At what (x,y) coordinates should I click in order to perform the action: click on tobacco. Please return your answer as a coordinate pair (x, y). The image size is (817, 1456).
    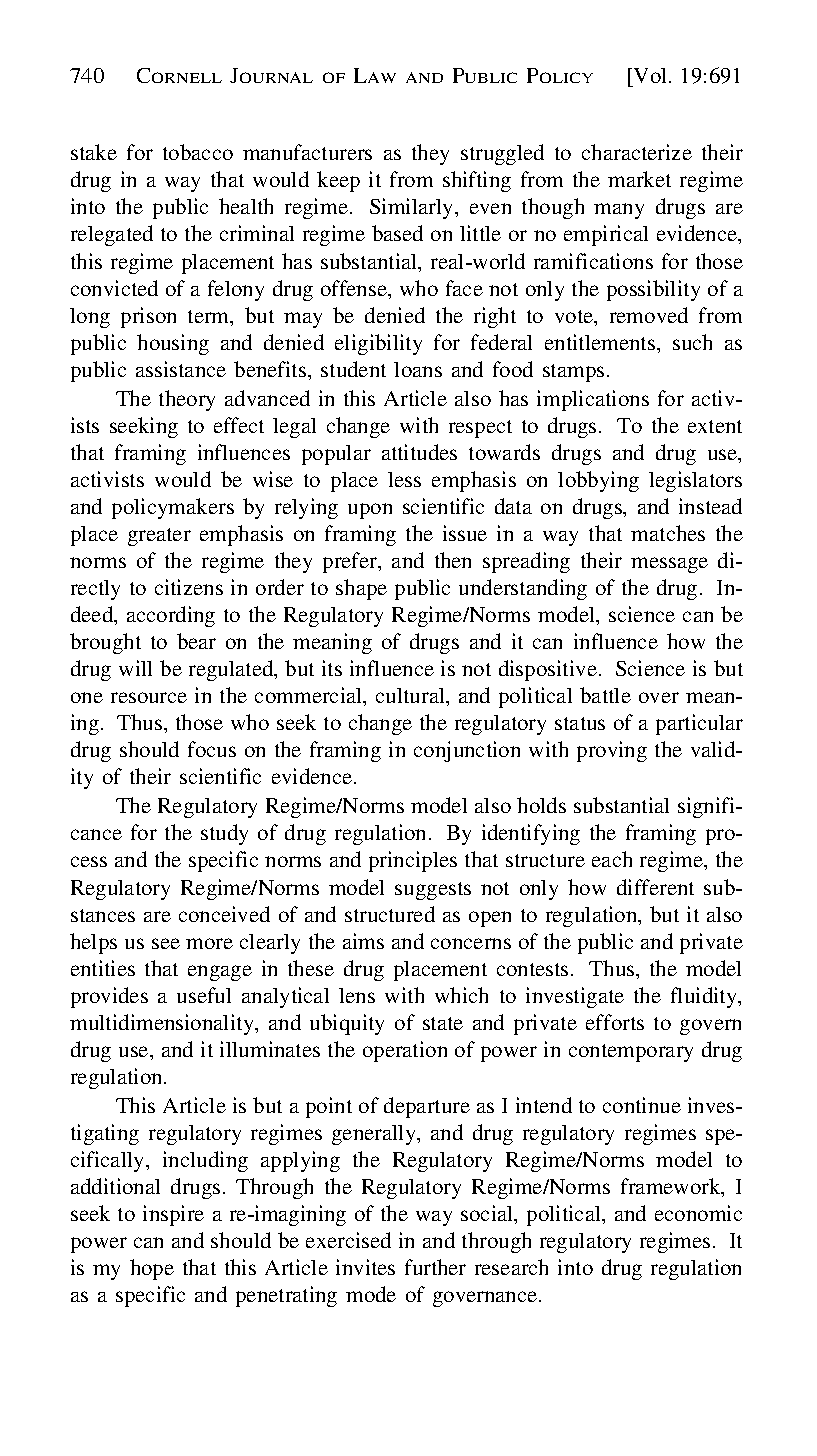
    Looking at the image, I should click on (198, 152).
